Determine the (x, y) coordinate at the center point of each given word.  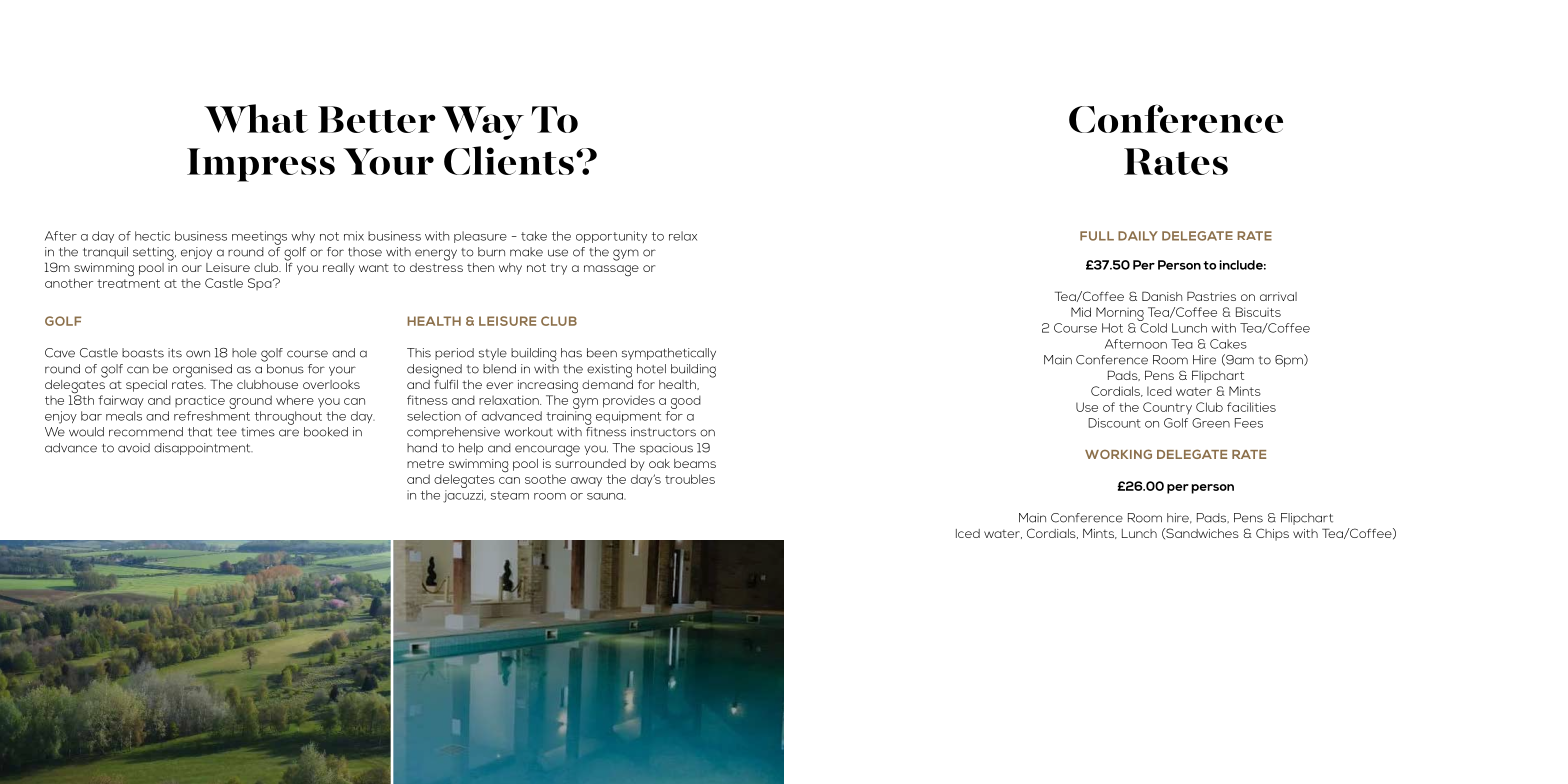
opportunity (611, 237)
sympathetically (669, 354)
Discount (1114, 423)
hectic (152, 236)
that (200, 432)
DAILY (1138, 236)
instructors (663, 432)
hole (244, 353)
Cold (1153, 328)
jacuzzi (464, 496)
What (256, 118)
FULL (1097, 236)
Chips (1272, 534)
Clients (509, 160)
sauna (606, 496)
